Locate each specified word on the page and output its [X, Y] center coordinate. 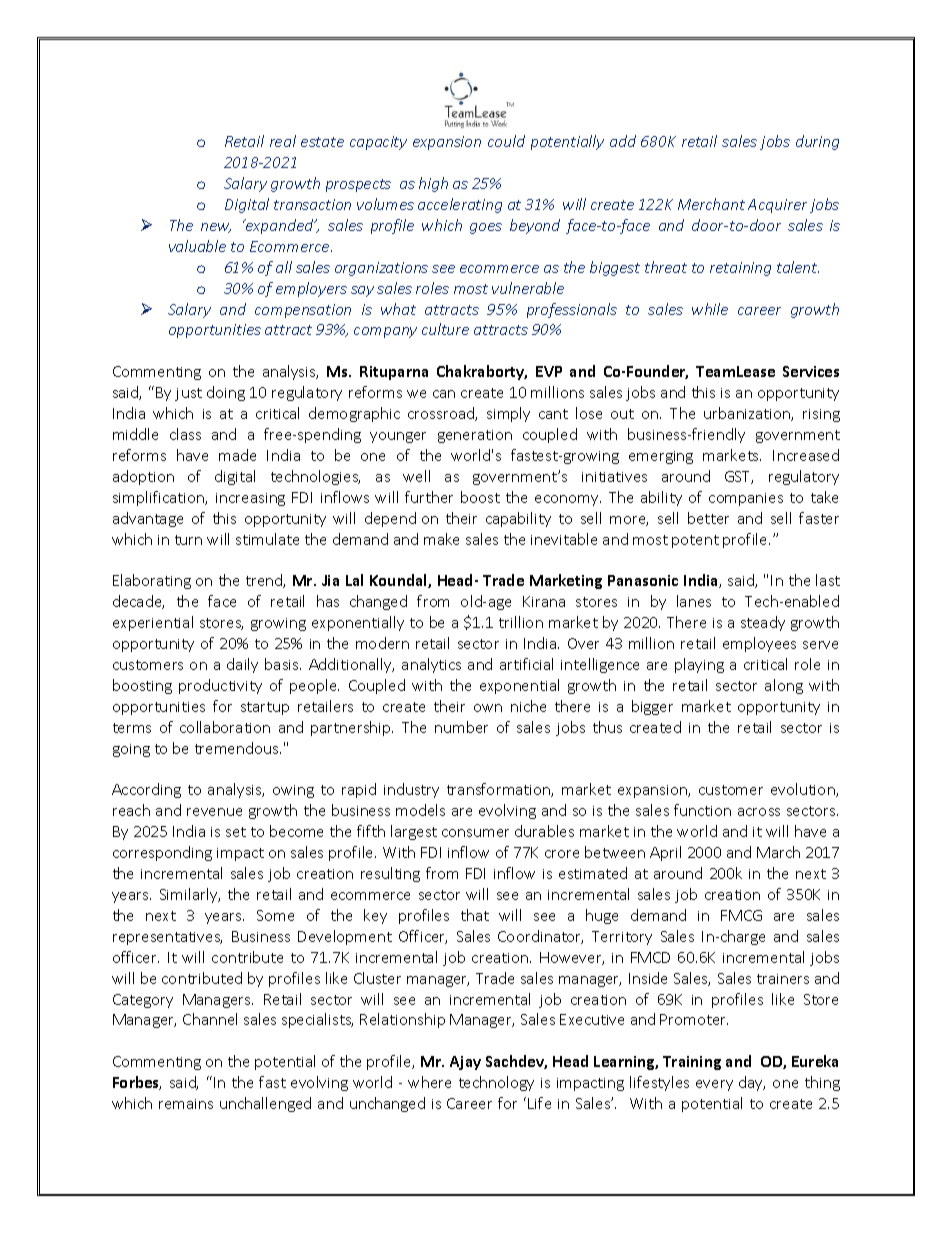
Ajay [465, 1063]
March [778, 852]
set [236, 832]
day [752, 1083]
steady [763, 623]
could [506, 141]
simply [508, 414]
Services [811, 371]
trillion [521, 622]
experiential [153, 623]
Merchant [711, 204]
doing [226, 393]
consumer [475, 833]
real [283, 141]
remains [186, 1104]
